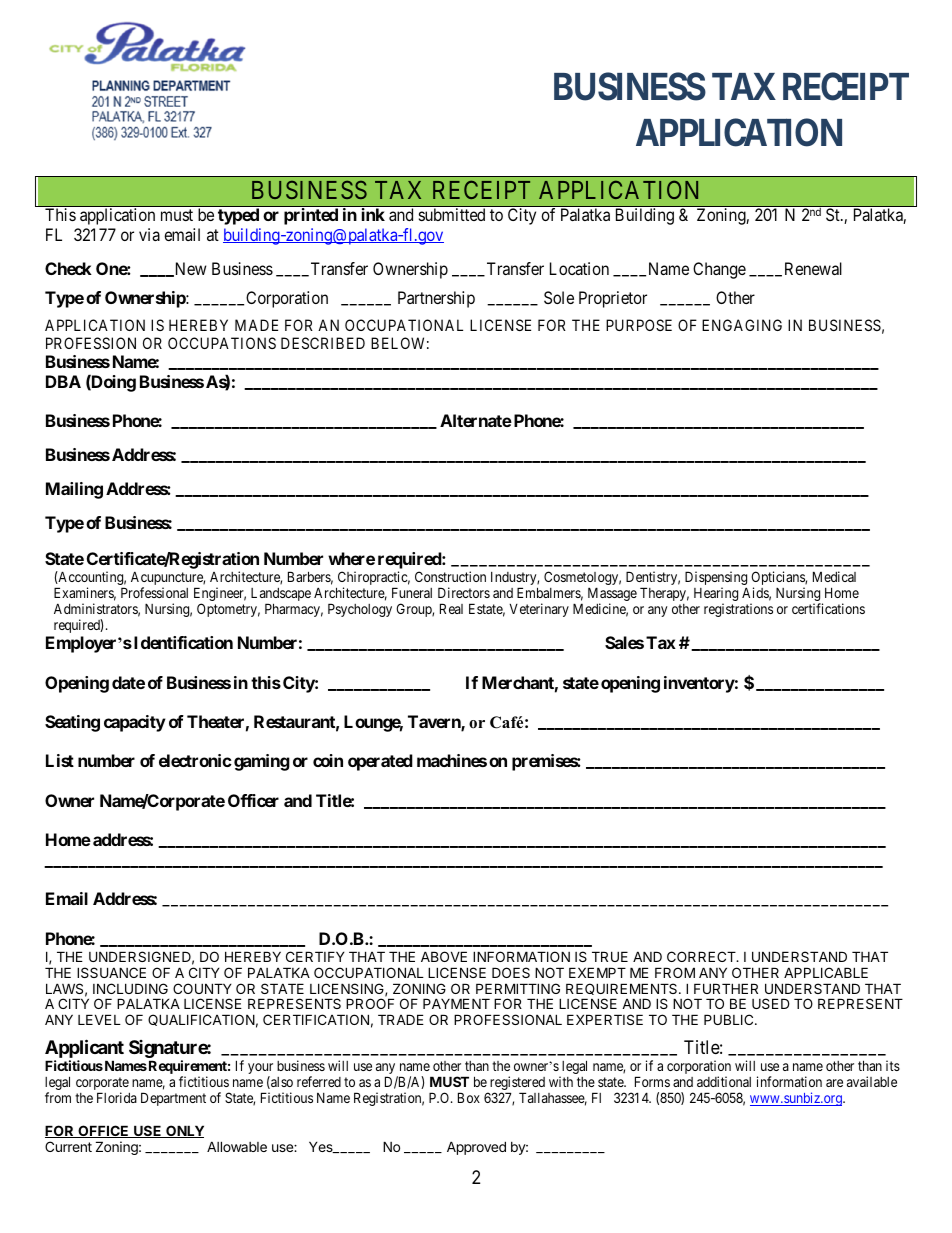 The height and width of the image is (1233, 952). What do you see at coordinates (476, 1148) in the image?
I see `Approved` at bounding box center [476, 1148].
